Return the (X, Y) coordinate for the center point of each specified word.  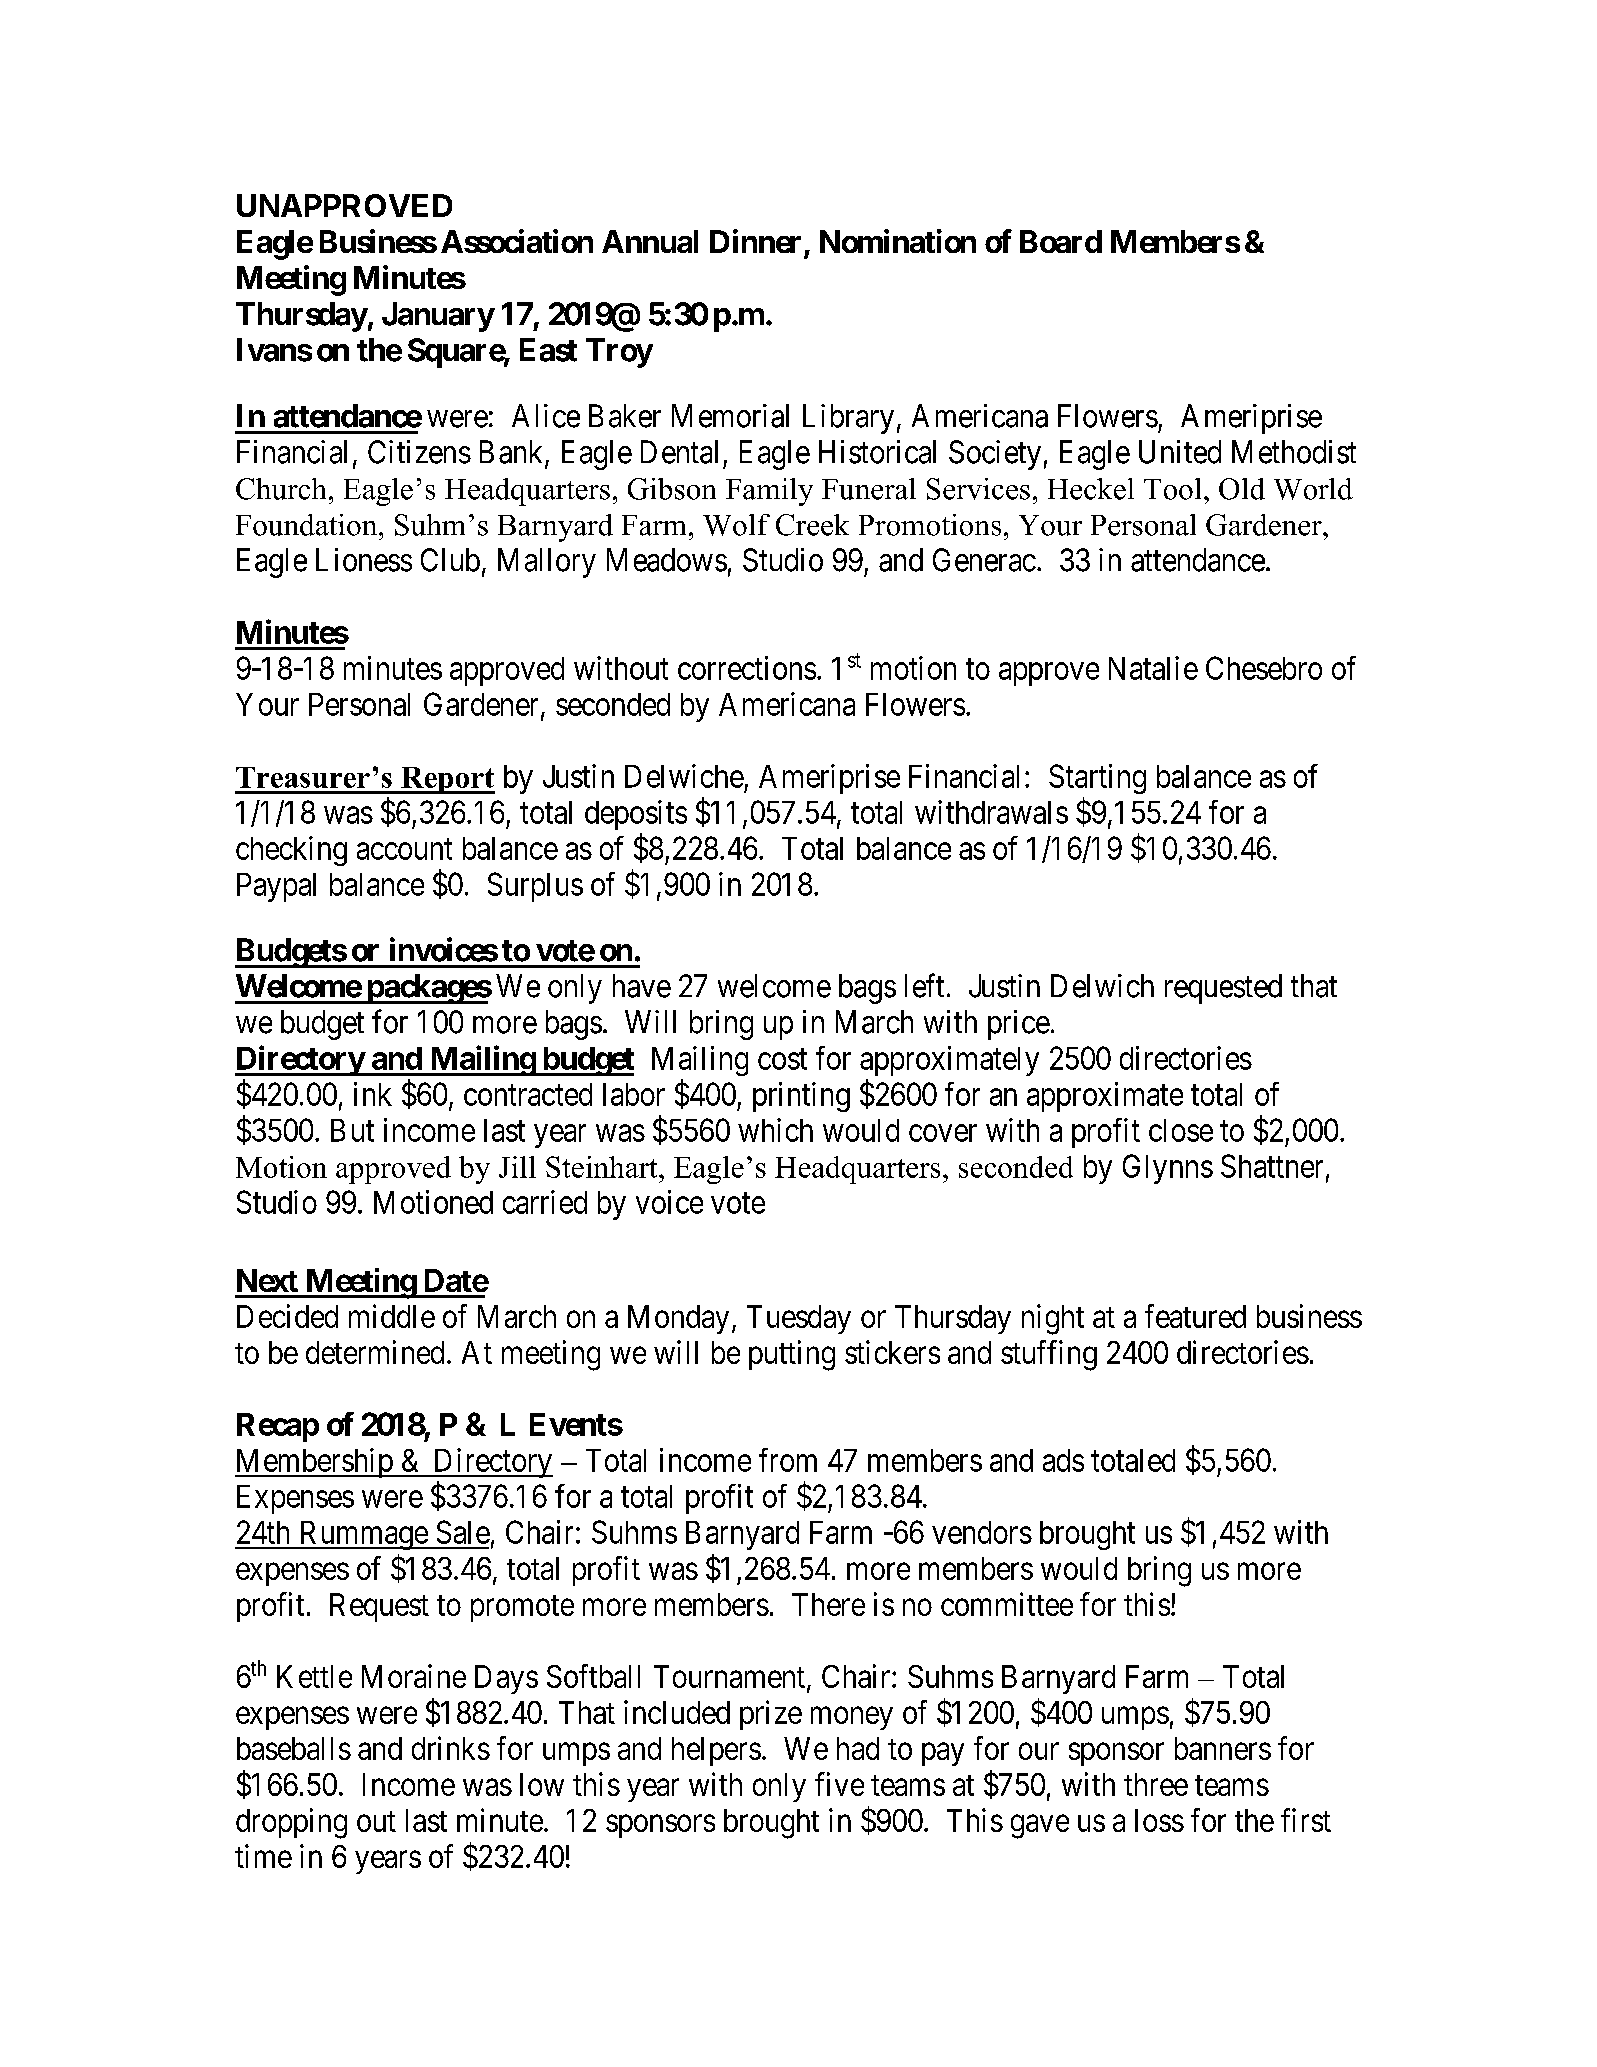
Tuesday (799, 1319)
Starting (1097, 779)
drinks (451, 1748)
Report (447, 780)
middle (392, 1316)
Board (1061, 241)
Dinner (755, 241)
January (438, 317)
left (924, 985)
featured (1195, 1316)
